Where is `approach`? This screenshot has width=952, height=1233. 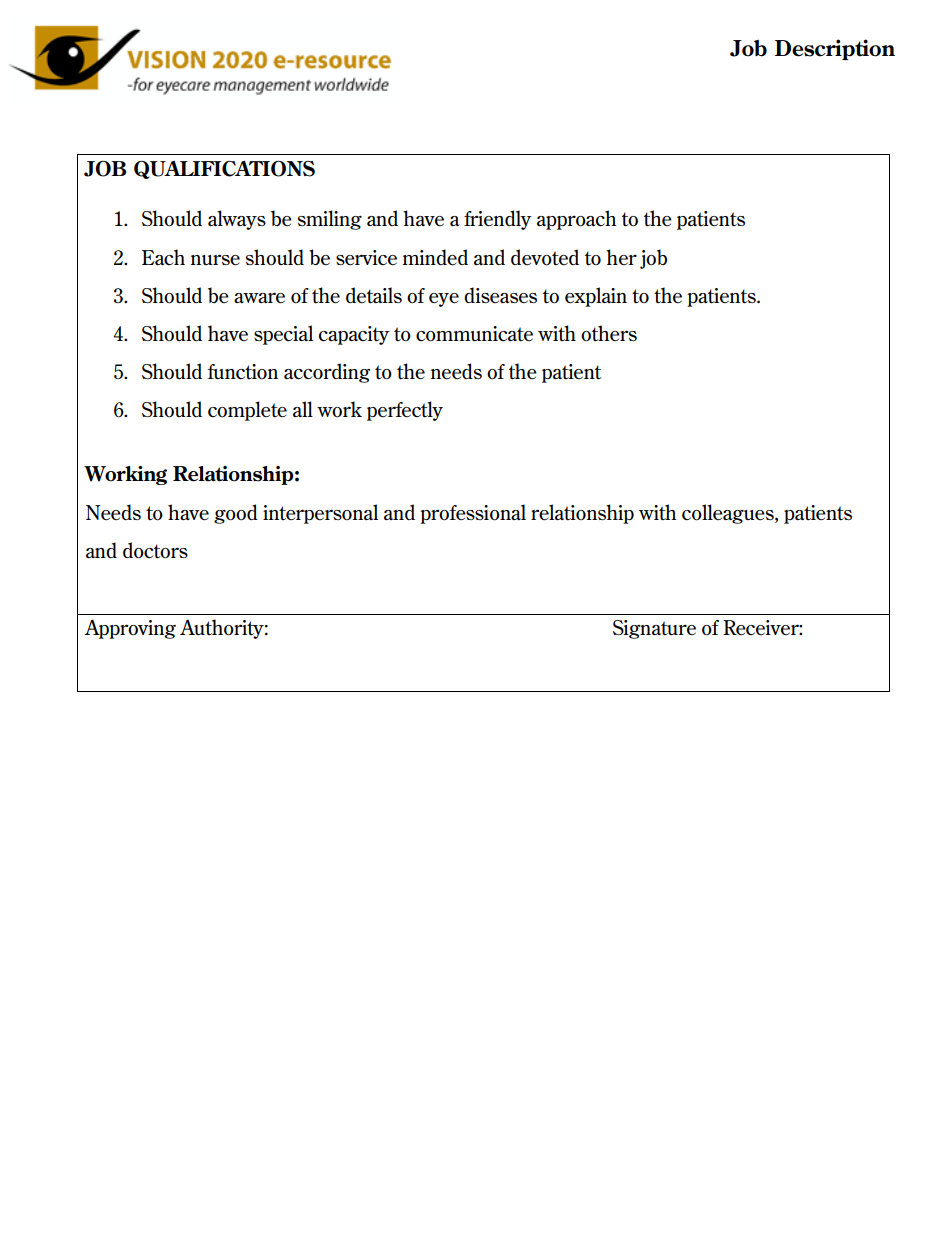
approach is located at coordinates (576, 220).
